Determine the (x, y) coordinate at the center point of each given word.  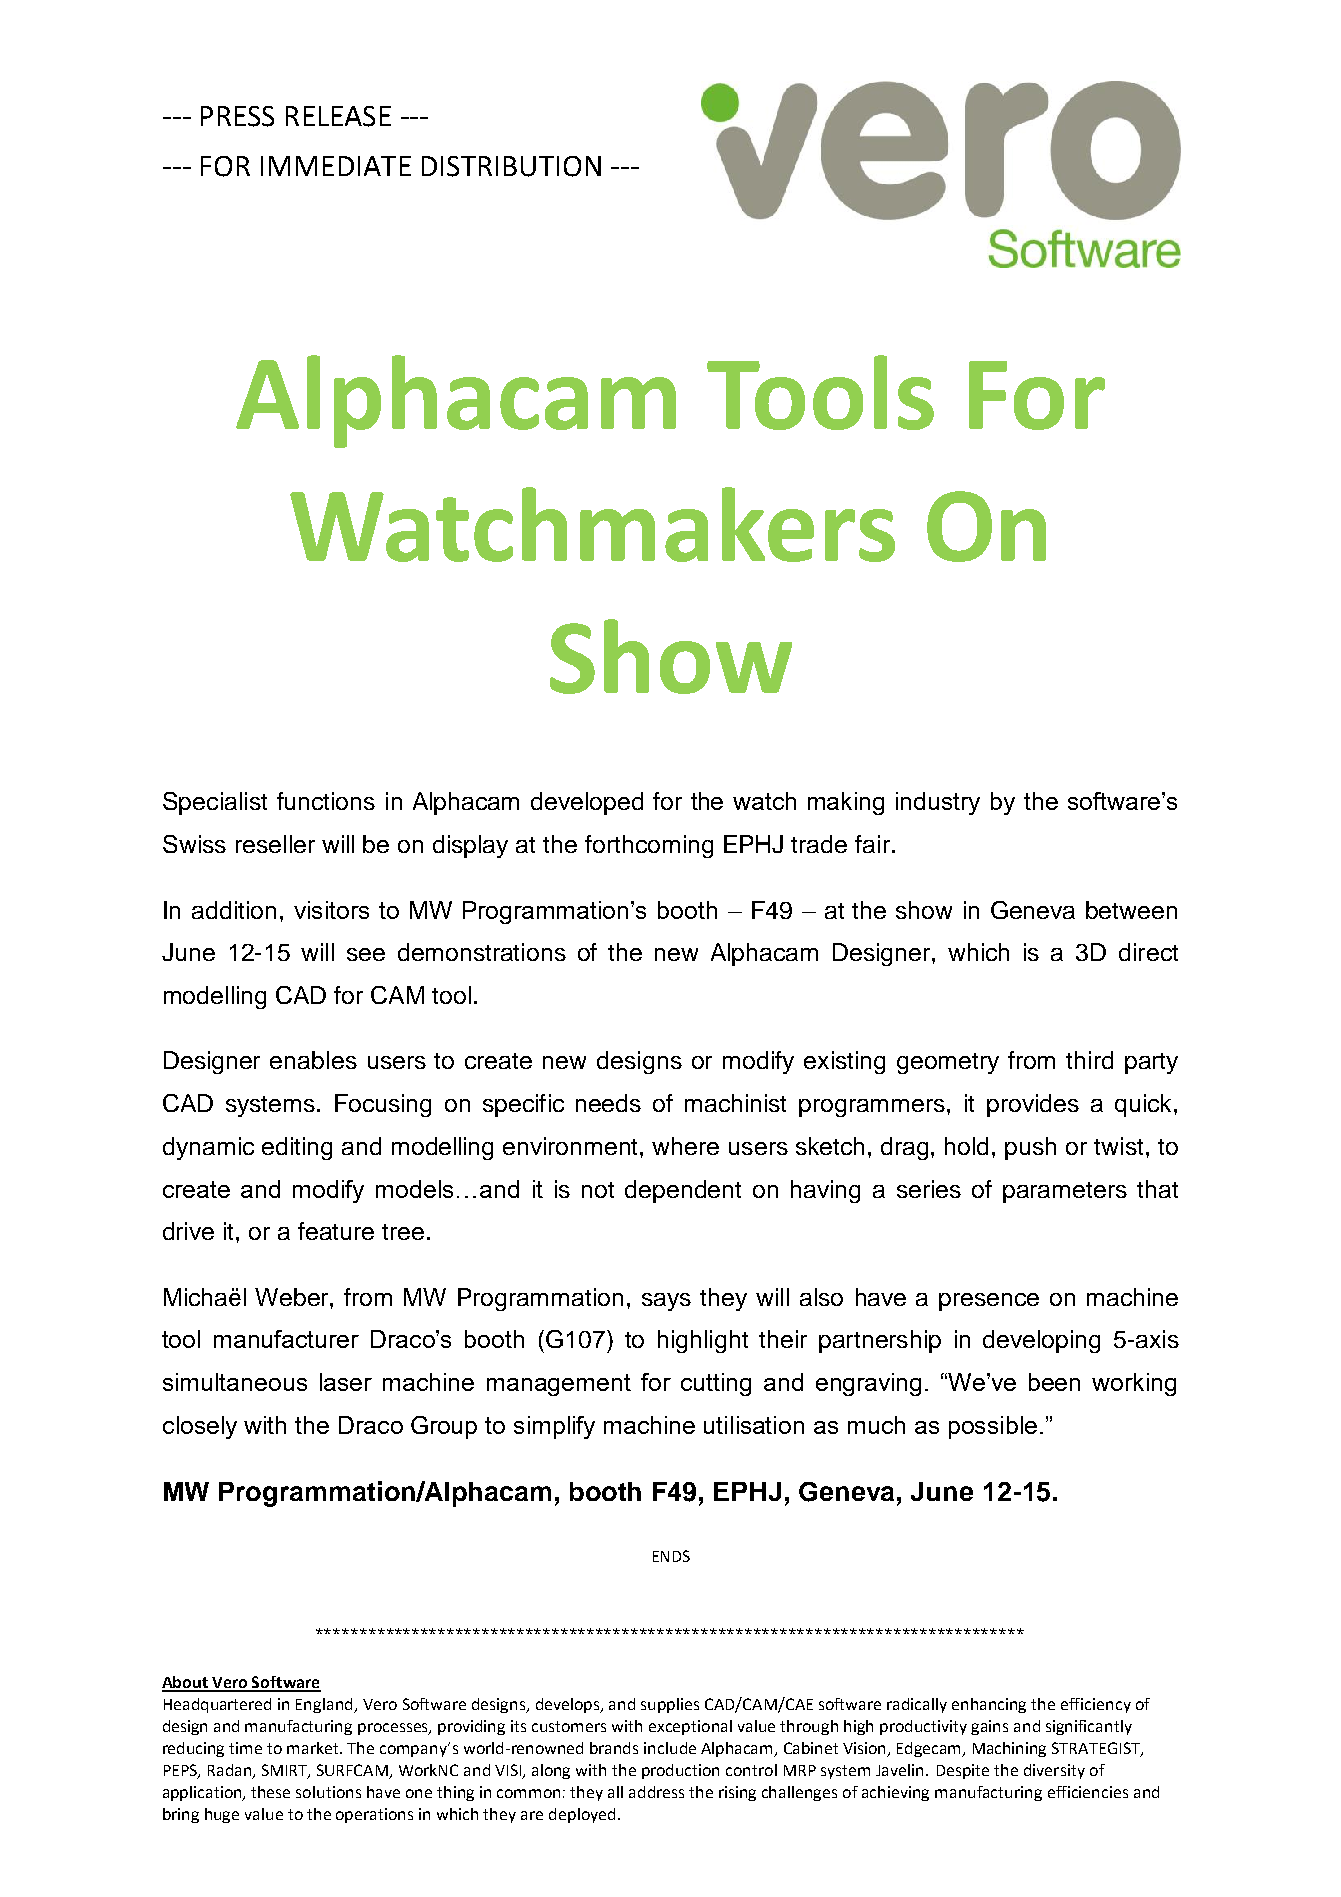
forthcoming (649, 846)
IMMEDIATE (336, 166)
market (314, 1748)
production (680, 1771)
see (366, 954)
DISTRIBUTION (511, 166)
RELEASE (338, 116)
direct (1148, 952)
